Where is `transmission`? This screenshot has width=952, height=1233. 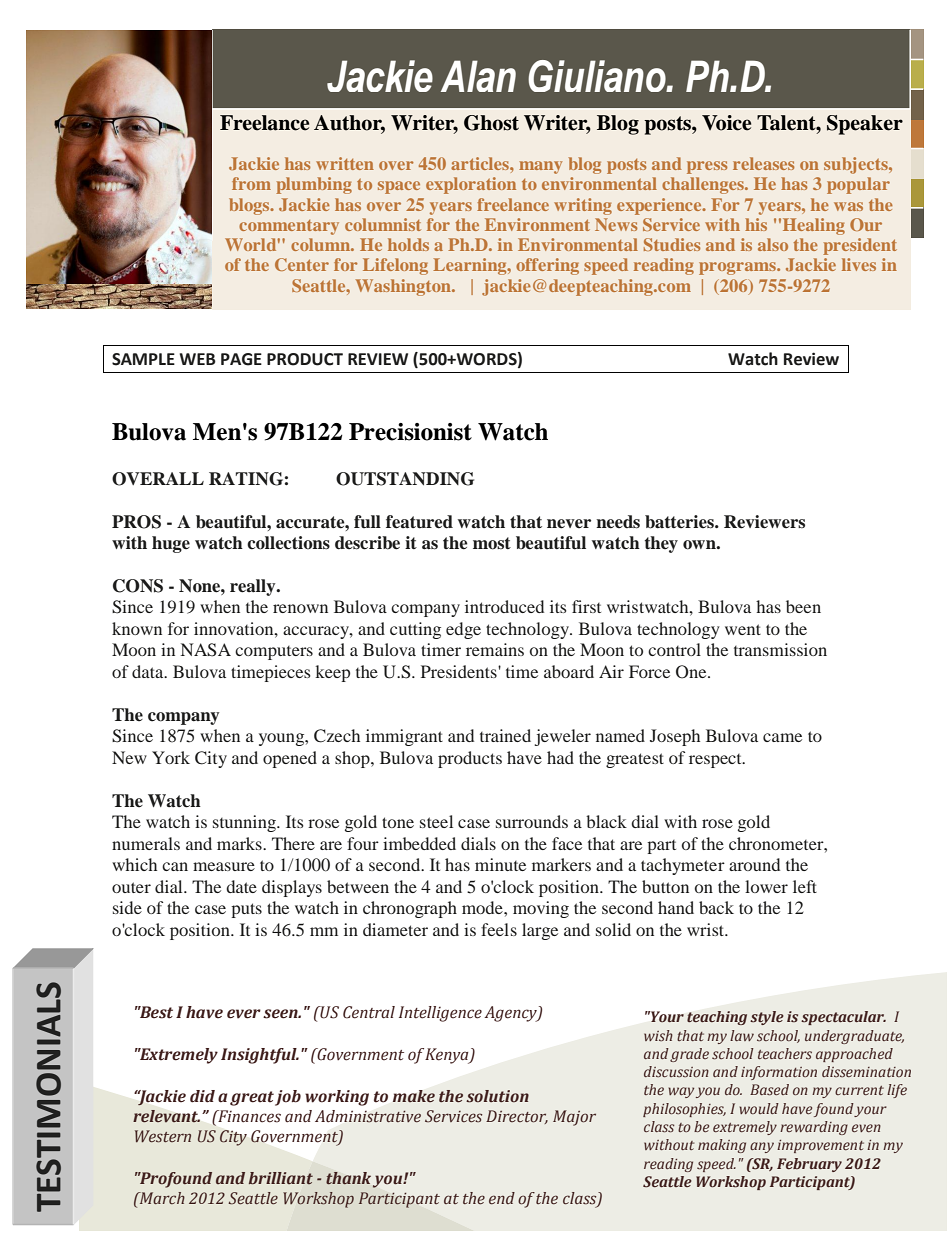 transmission is located at coordinates (780, 649).
